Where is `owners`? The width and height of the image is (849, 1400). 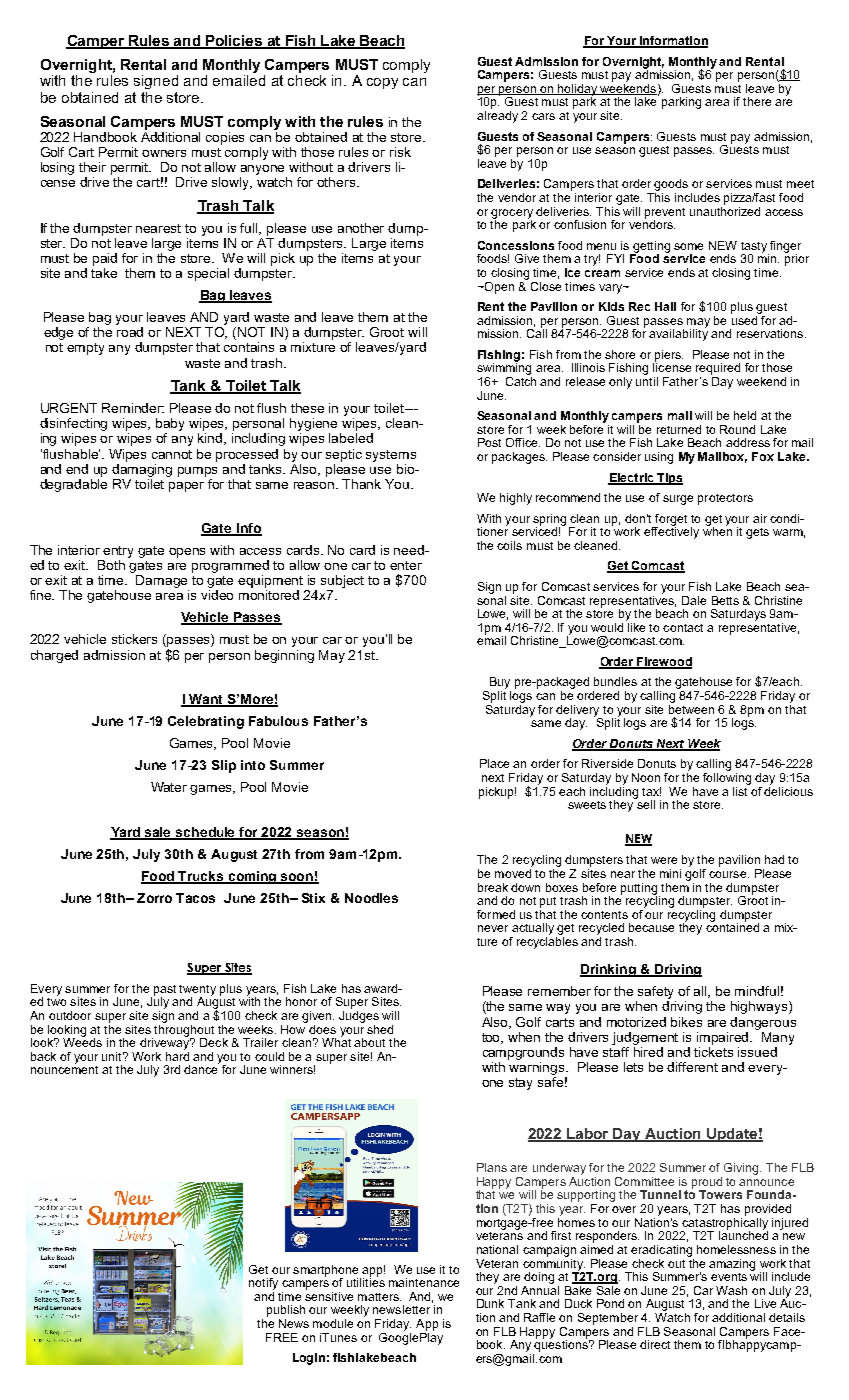
owners is located at coordinates (164, 153).
